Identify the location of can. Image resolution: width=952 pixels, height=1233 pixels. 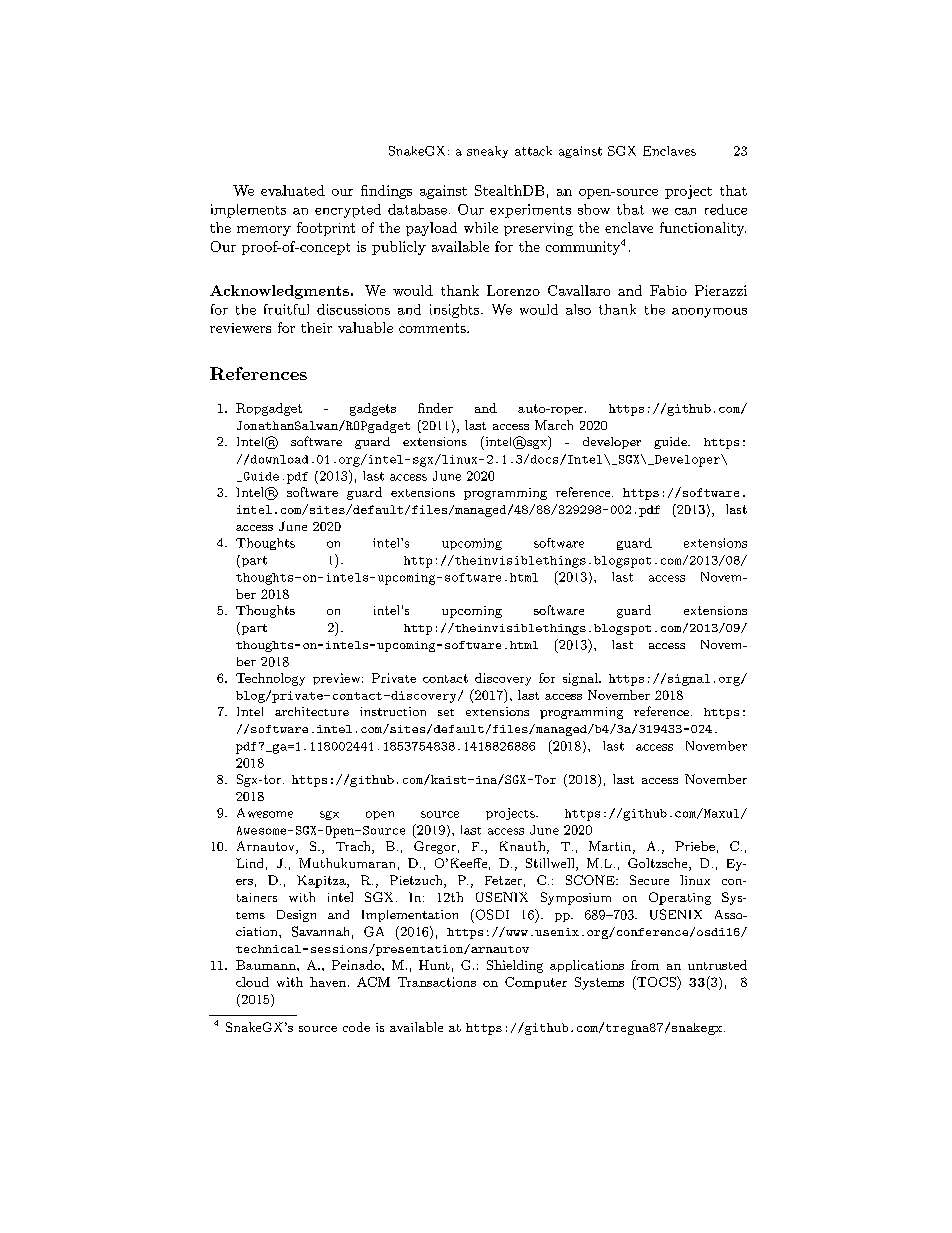
(685, 211).
